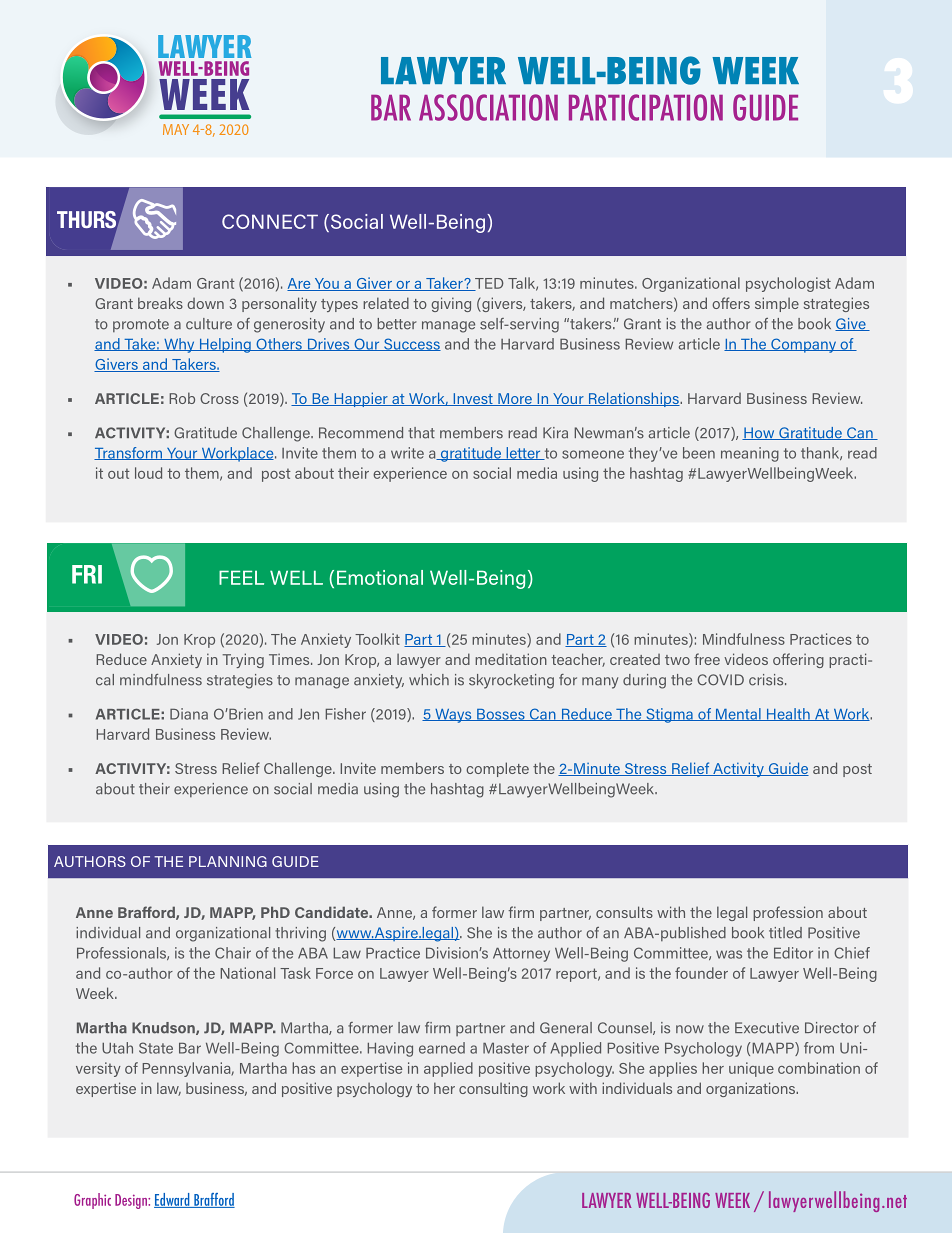  What do you see at coordinates (523, 453) in the screenshot?
I see `letter` at bounding box center [523, 453].
